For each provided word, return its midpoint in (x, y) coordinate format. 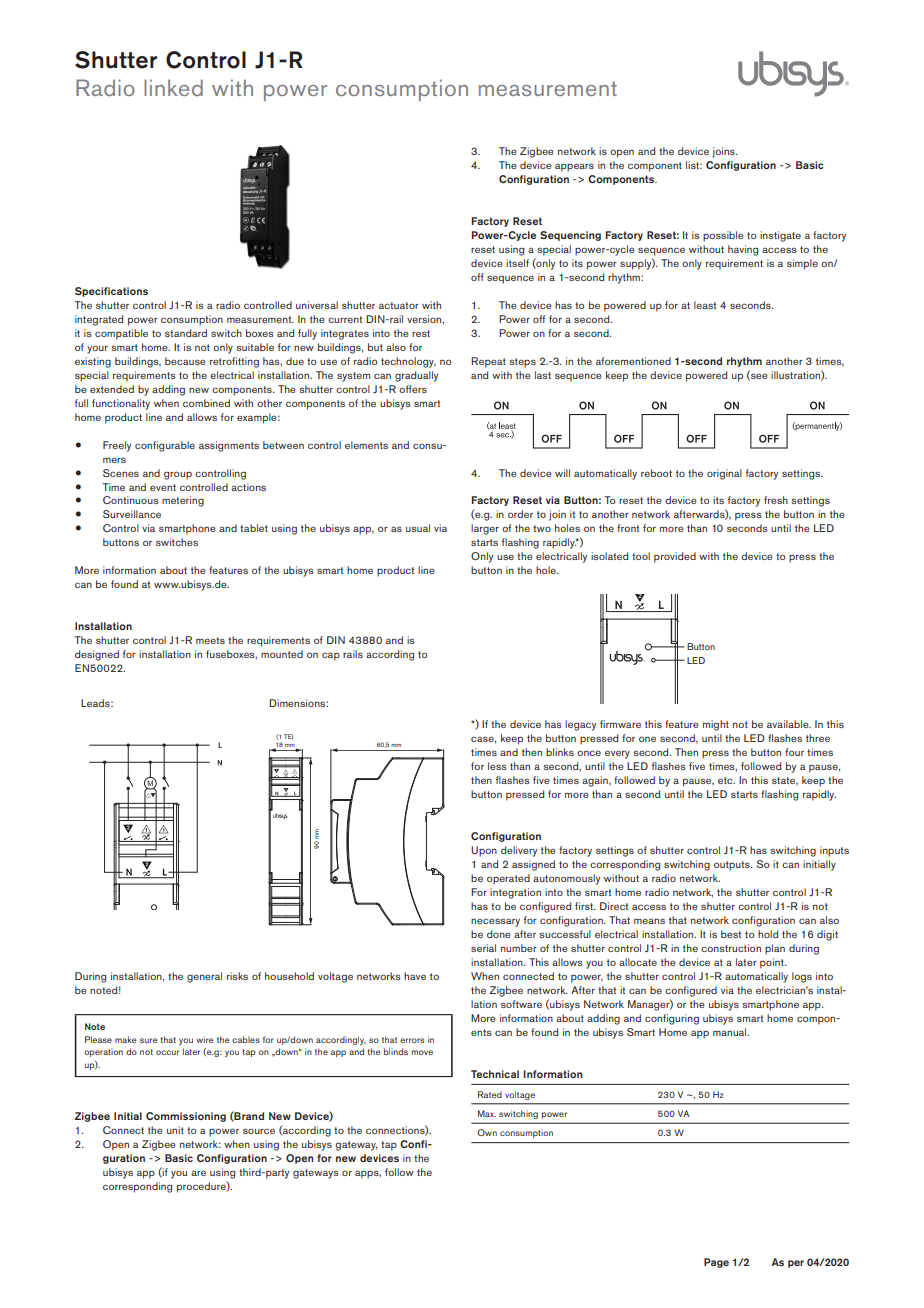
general (204, 977)
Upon (484, 851)
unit (175, 1130)
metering (183, 501)
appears (574, 167)
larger (485, 529)
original (724, 474)
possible (723, 236)
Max (487, 1113)
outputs (733, 866)
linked (173, 87)
